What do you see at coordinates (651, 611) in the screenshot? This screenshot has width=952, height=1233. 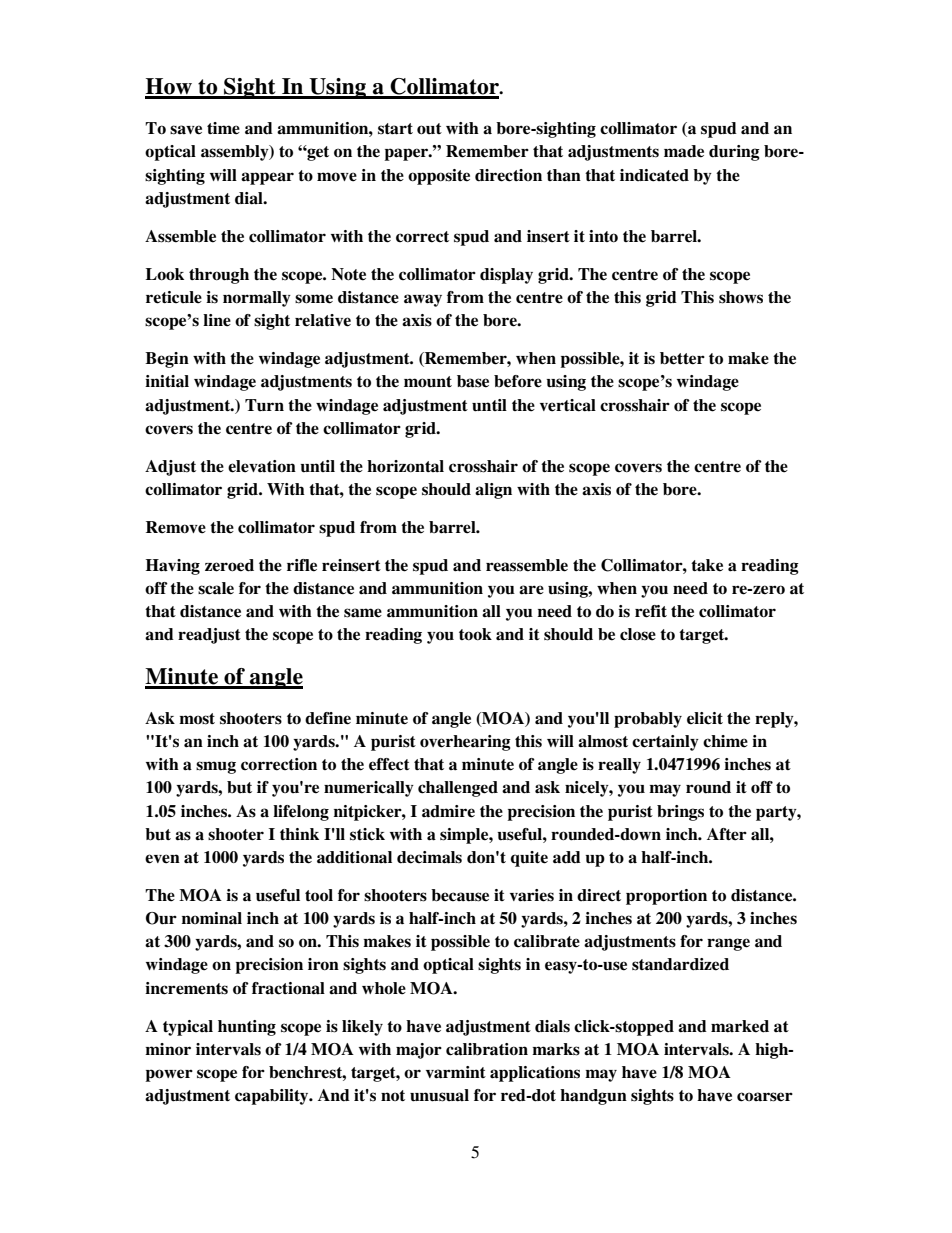 I see `refit` at bounding box center [651, 611].
